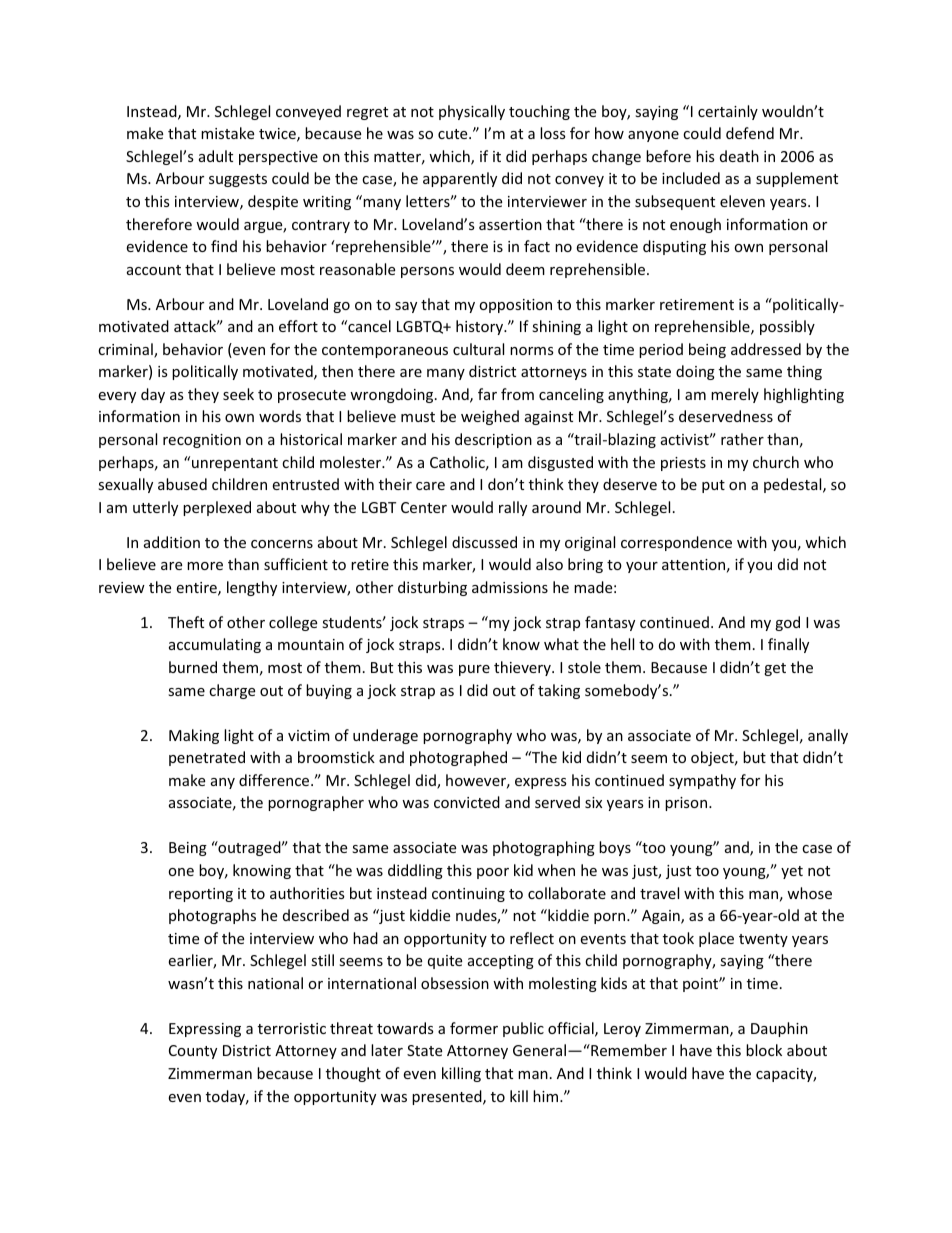 The width and height of the screenshot is (952, 1233). Describe the element at coordinates (742, 439) in the screenshot. I see `rather` at that location.
